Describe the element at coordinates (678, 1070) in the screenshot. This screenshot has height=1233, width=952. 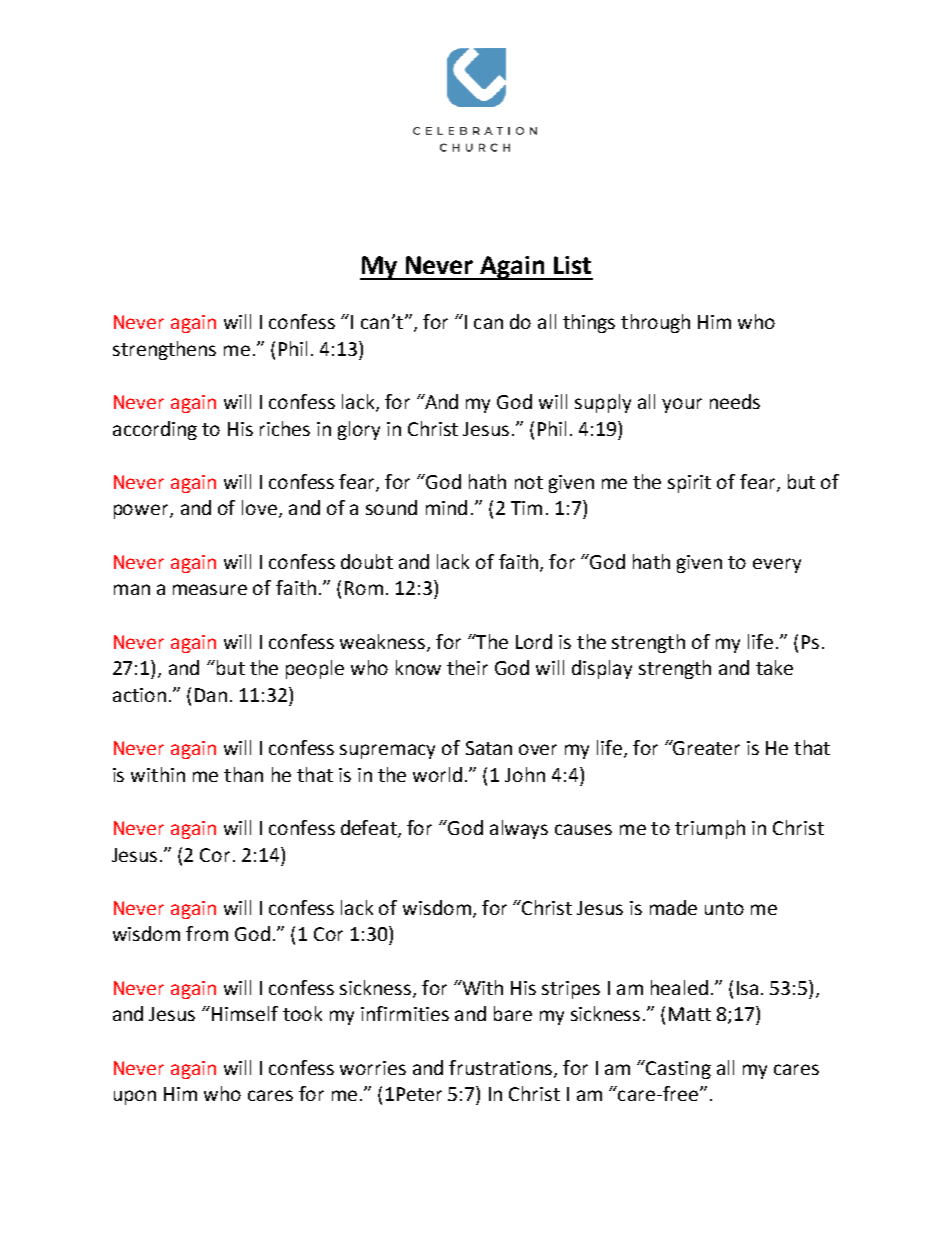
I see `Casting` at that location.
